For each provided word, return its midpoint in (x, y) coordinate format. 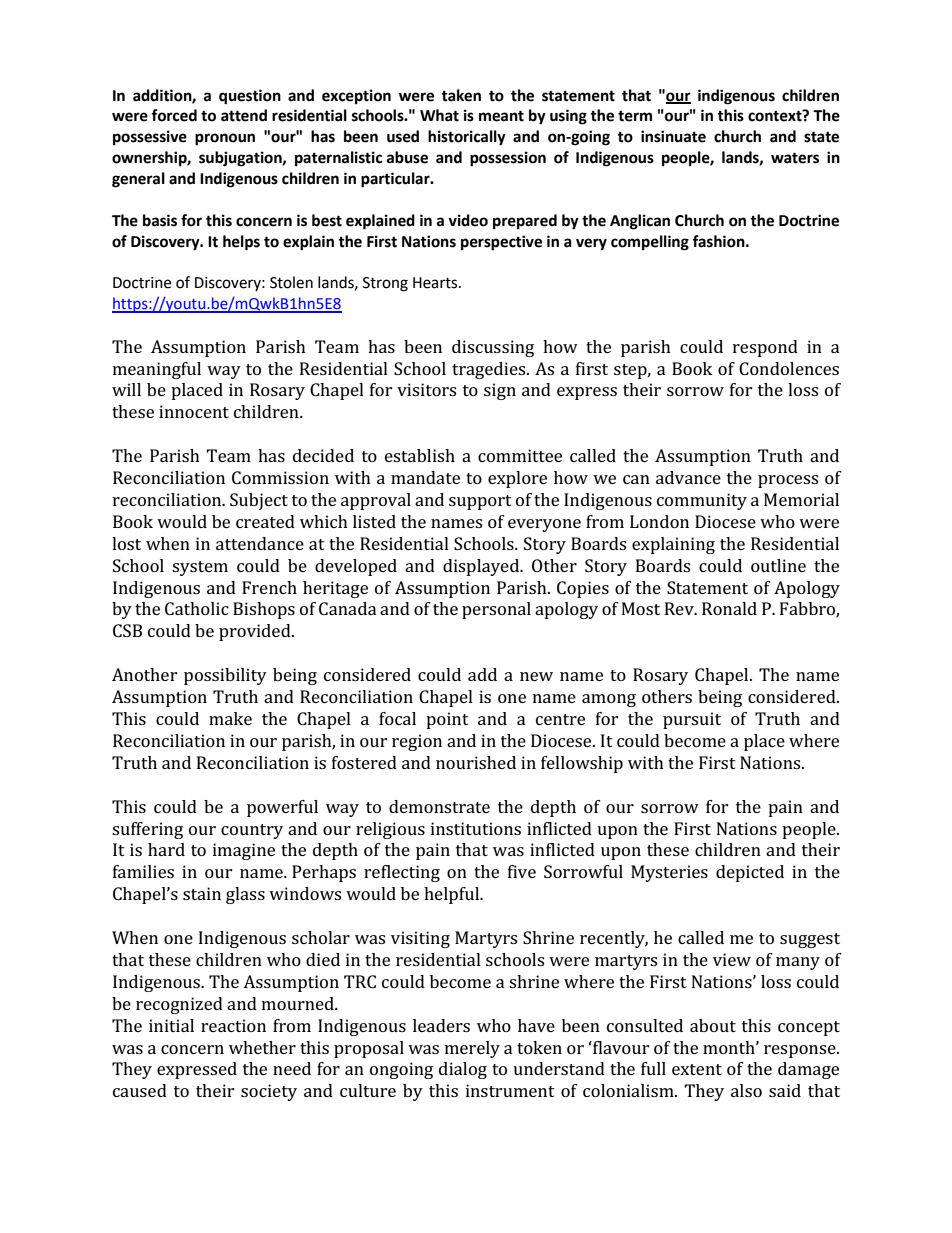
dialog (463, 1070)
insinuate (673, 136)
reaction (233, 1025)
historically (467, 138)
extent (697, 1069)
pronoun (225, 139)
